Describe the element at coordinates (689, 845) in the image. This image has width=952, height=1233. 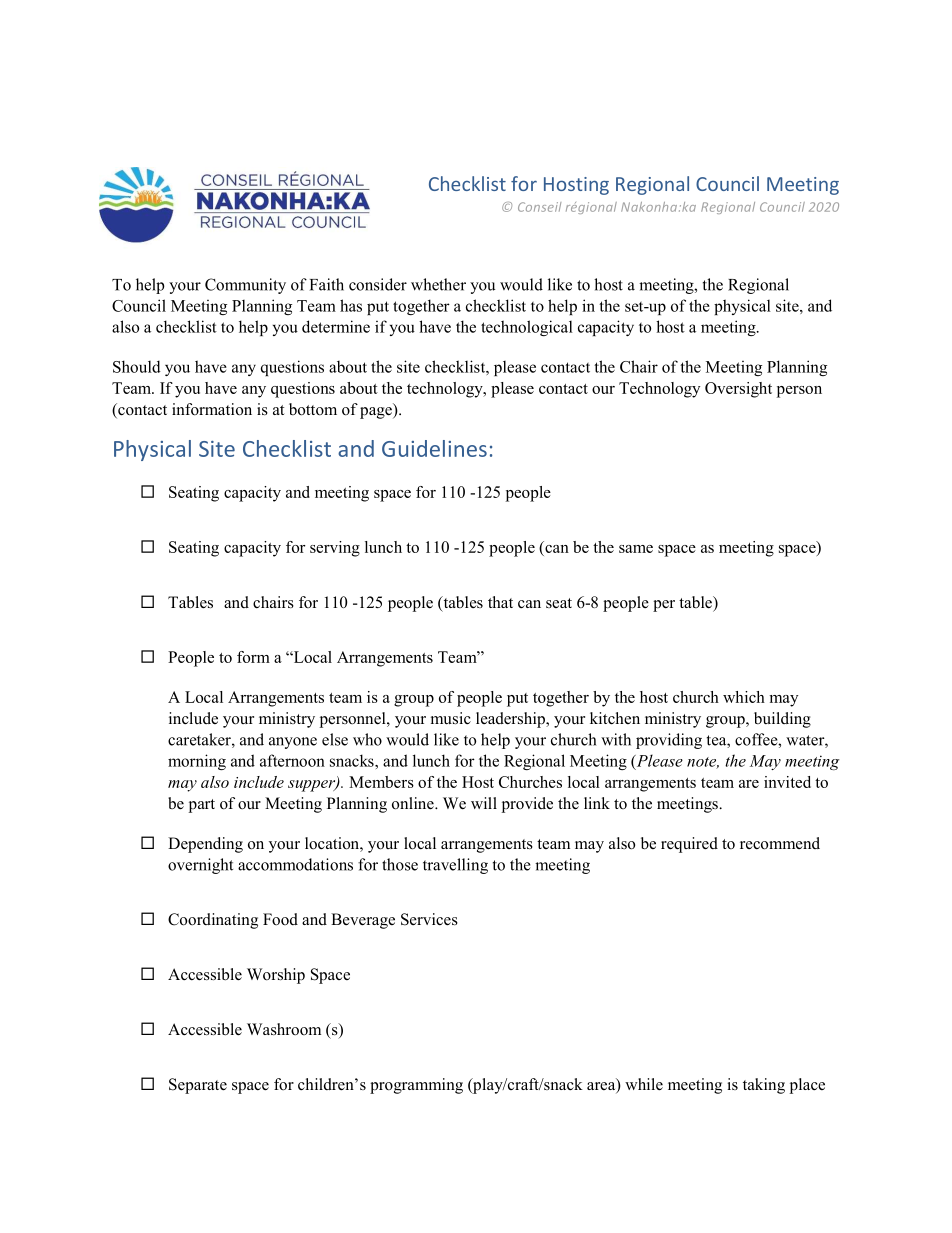
I see `required` at that location.
